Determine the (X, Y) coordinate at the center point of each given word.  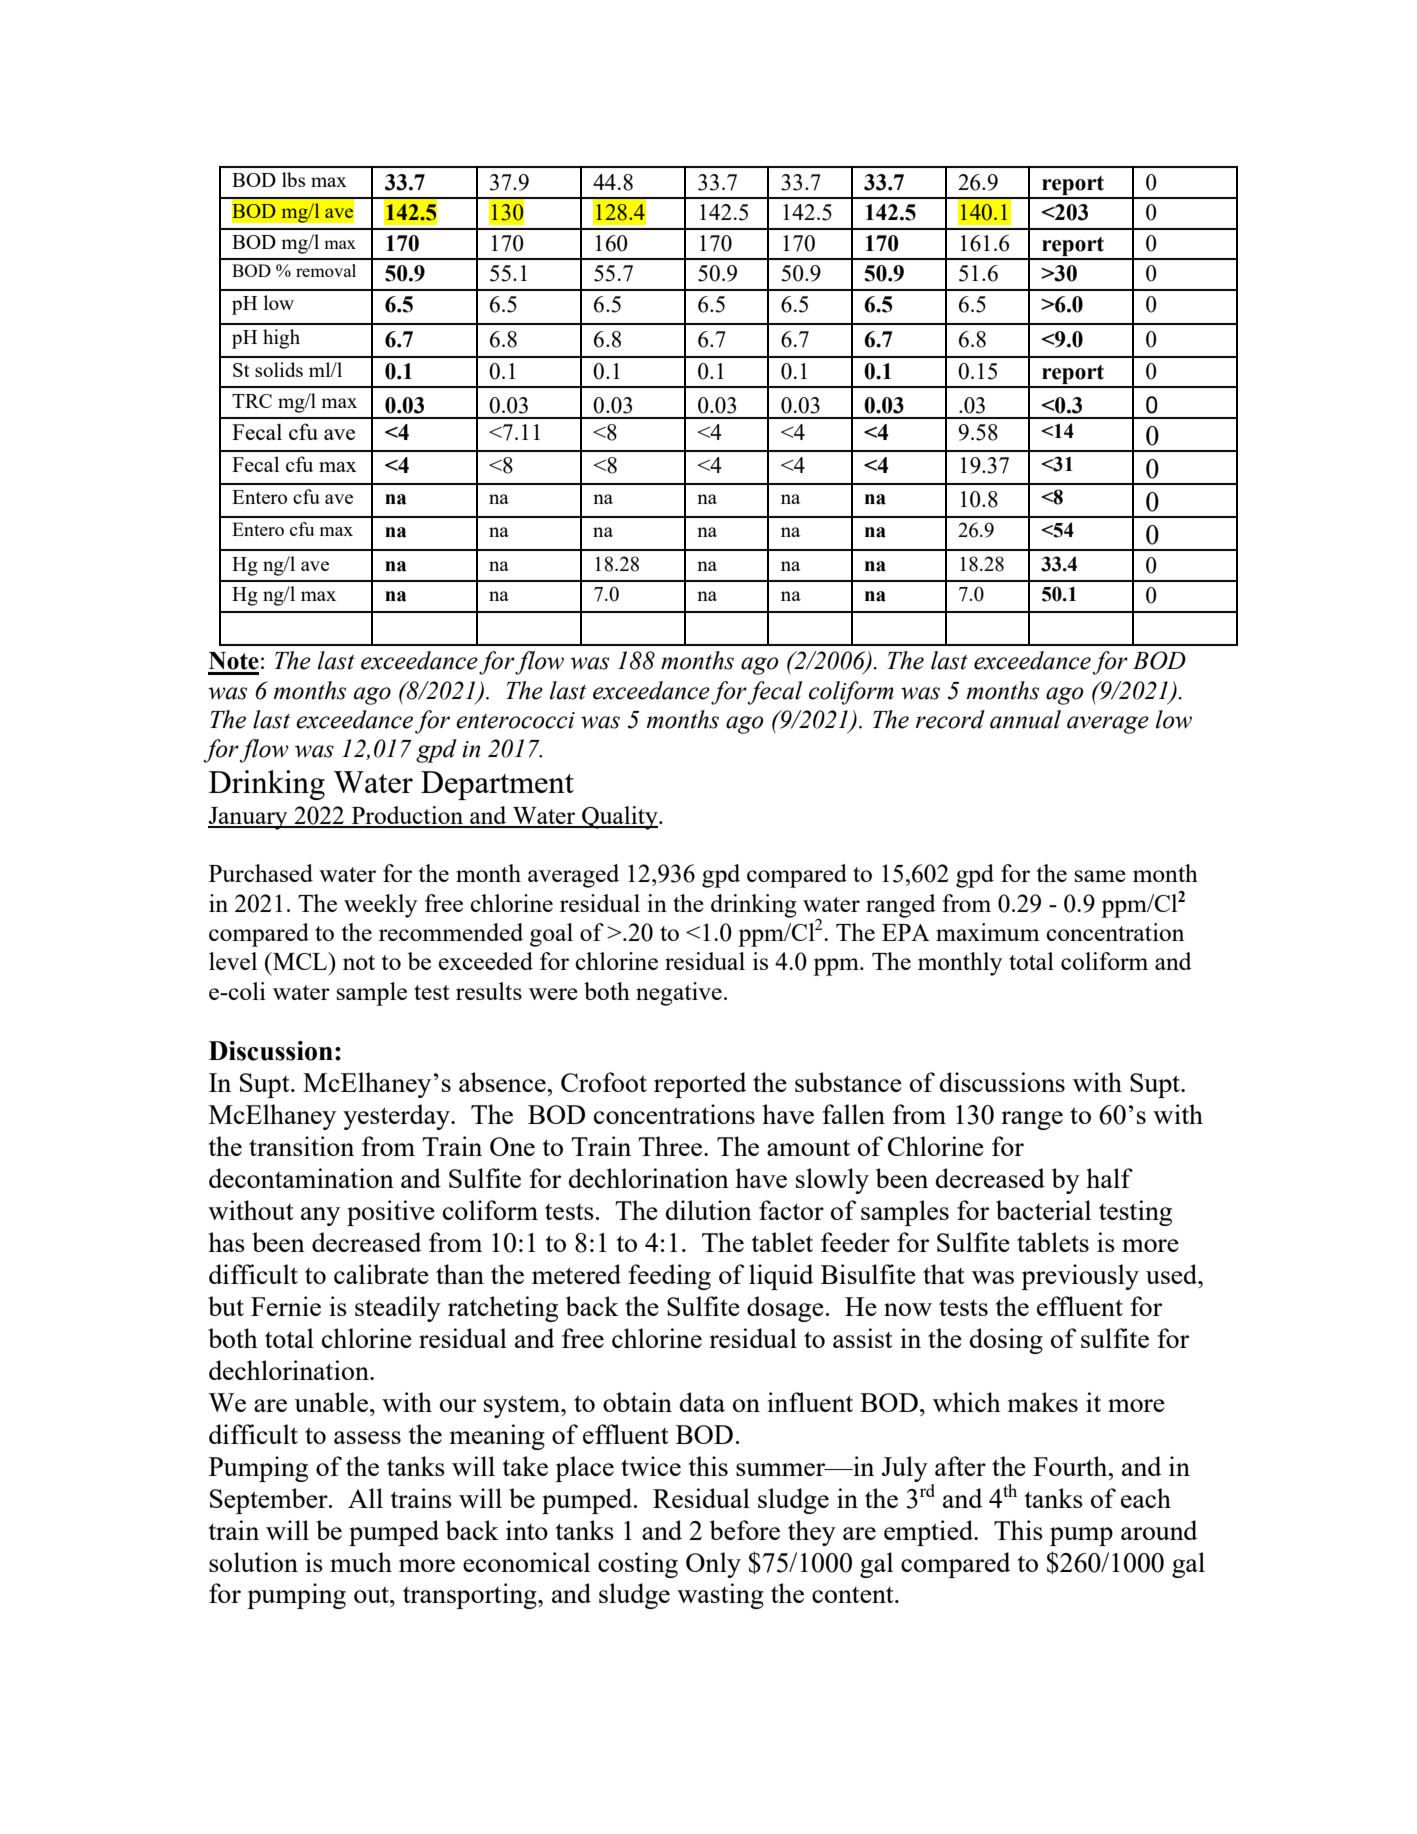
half (1109, 1178)
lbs (293, 179)
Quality (620, 818)
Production (407, 816)
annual (1025, 719)
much (361, 1562)
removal (326, 270)
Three (671, 1146)
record (950, 719)
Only (713, 1565)
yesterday (397, 1117)
